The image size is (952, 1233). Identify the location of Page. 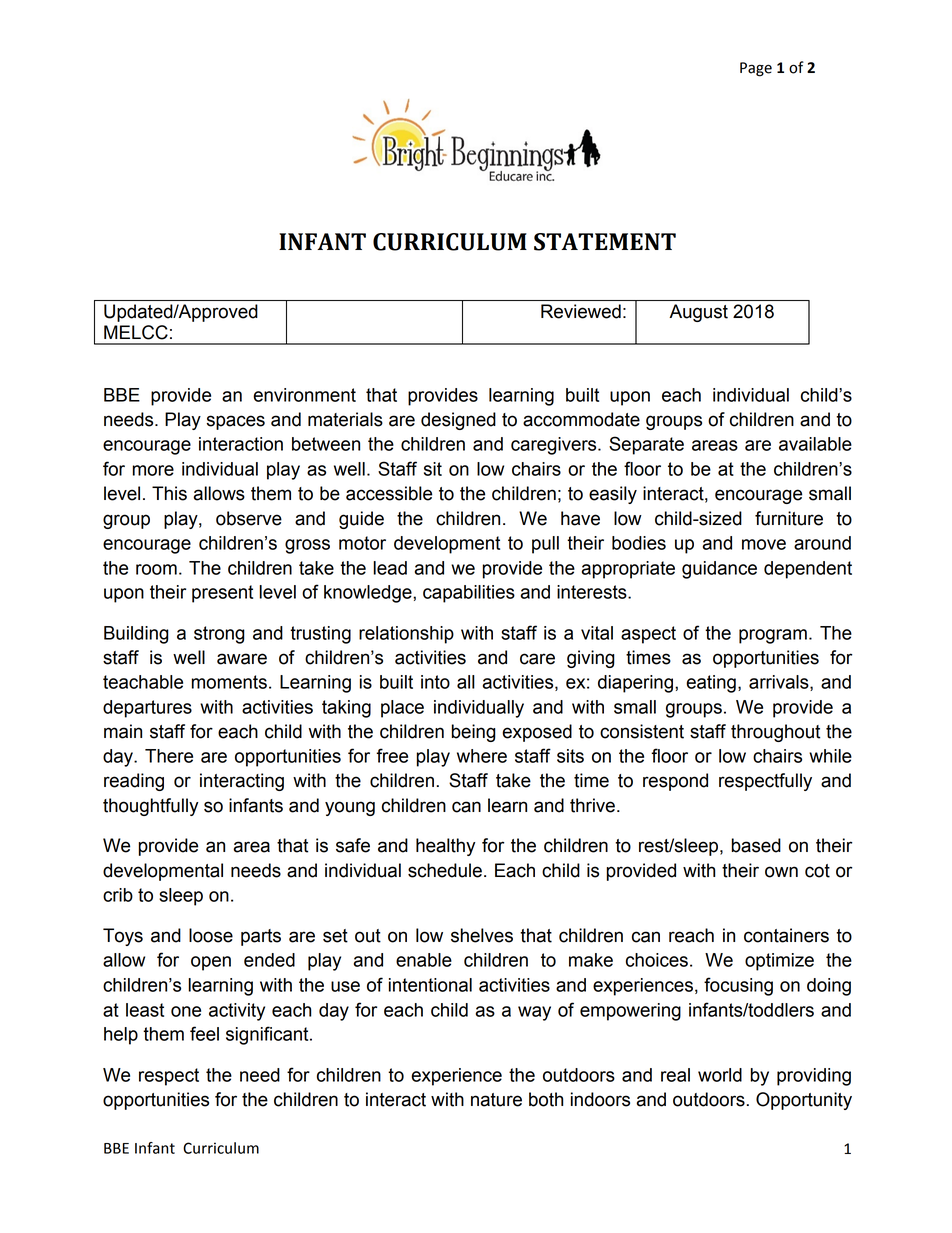
(756, 69).
